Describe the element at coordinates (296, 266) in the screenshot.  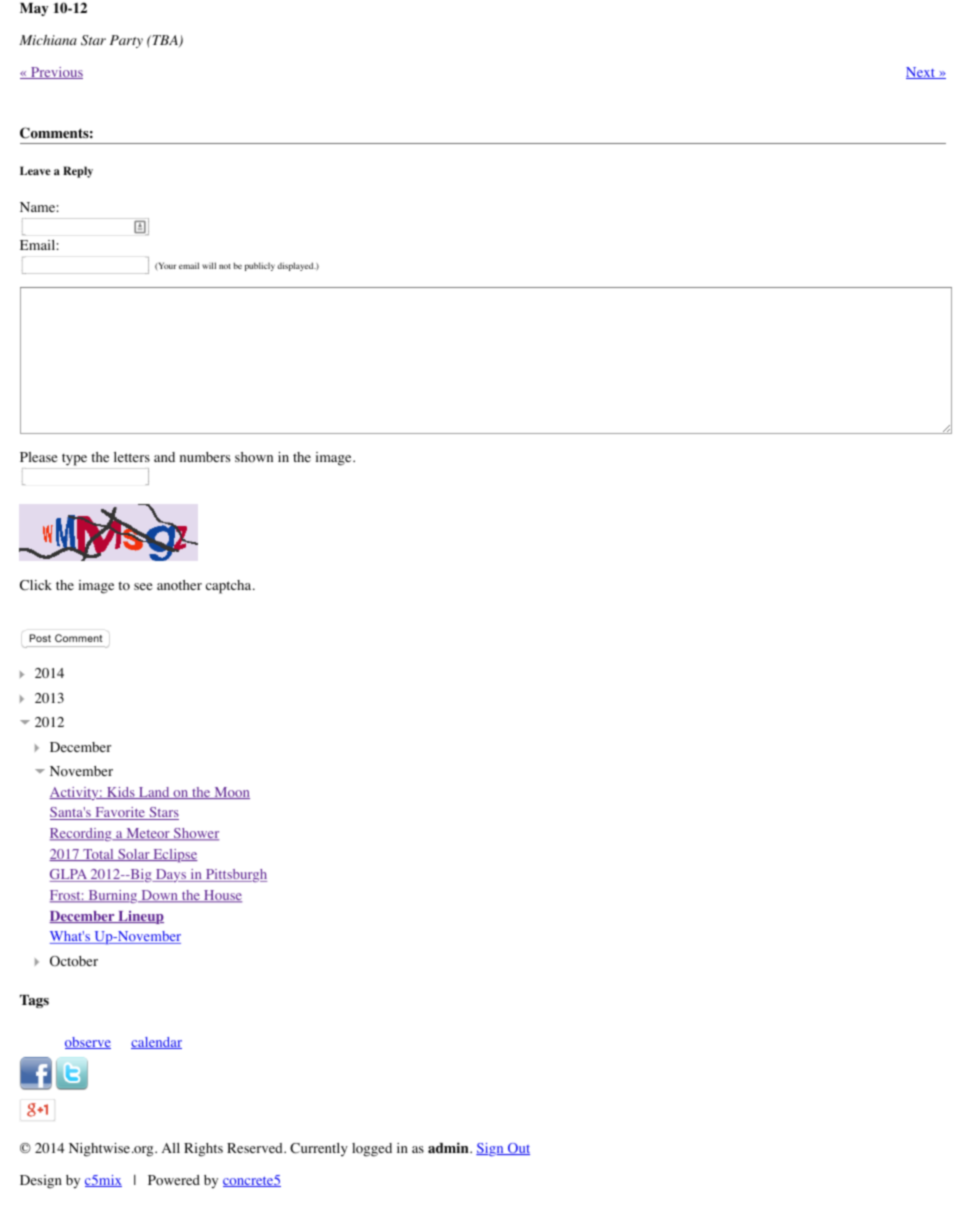
I see `displayed` at that location.
